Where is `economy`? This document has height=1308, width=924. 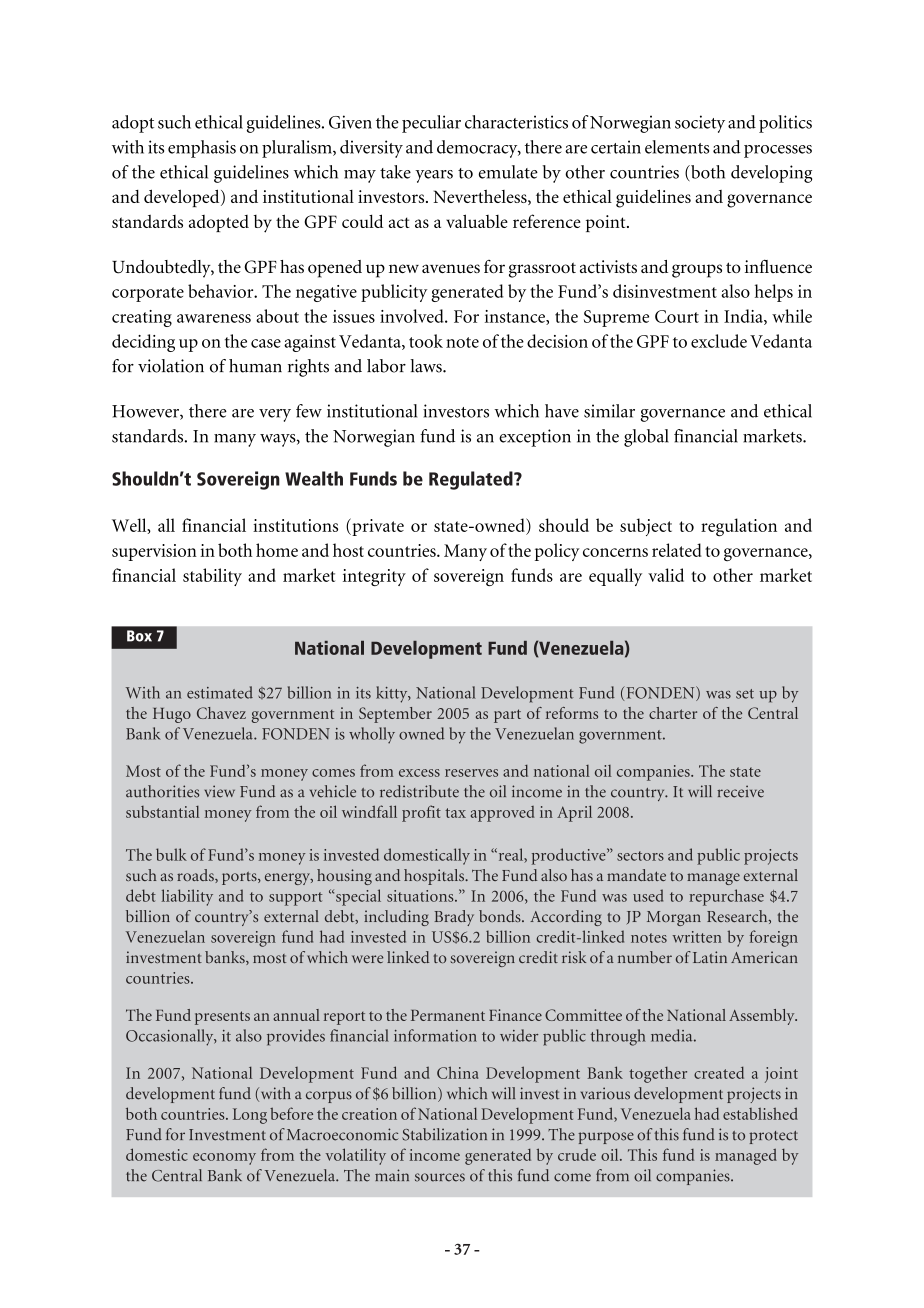 economy is located at coordinates (224, 1159).
